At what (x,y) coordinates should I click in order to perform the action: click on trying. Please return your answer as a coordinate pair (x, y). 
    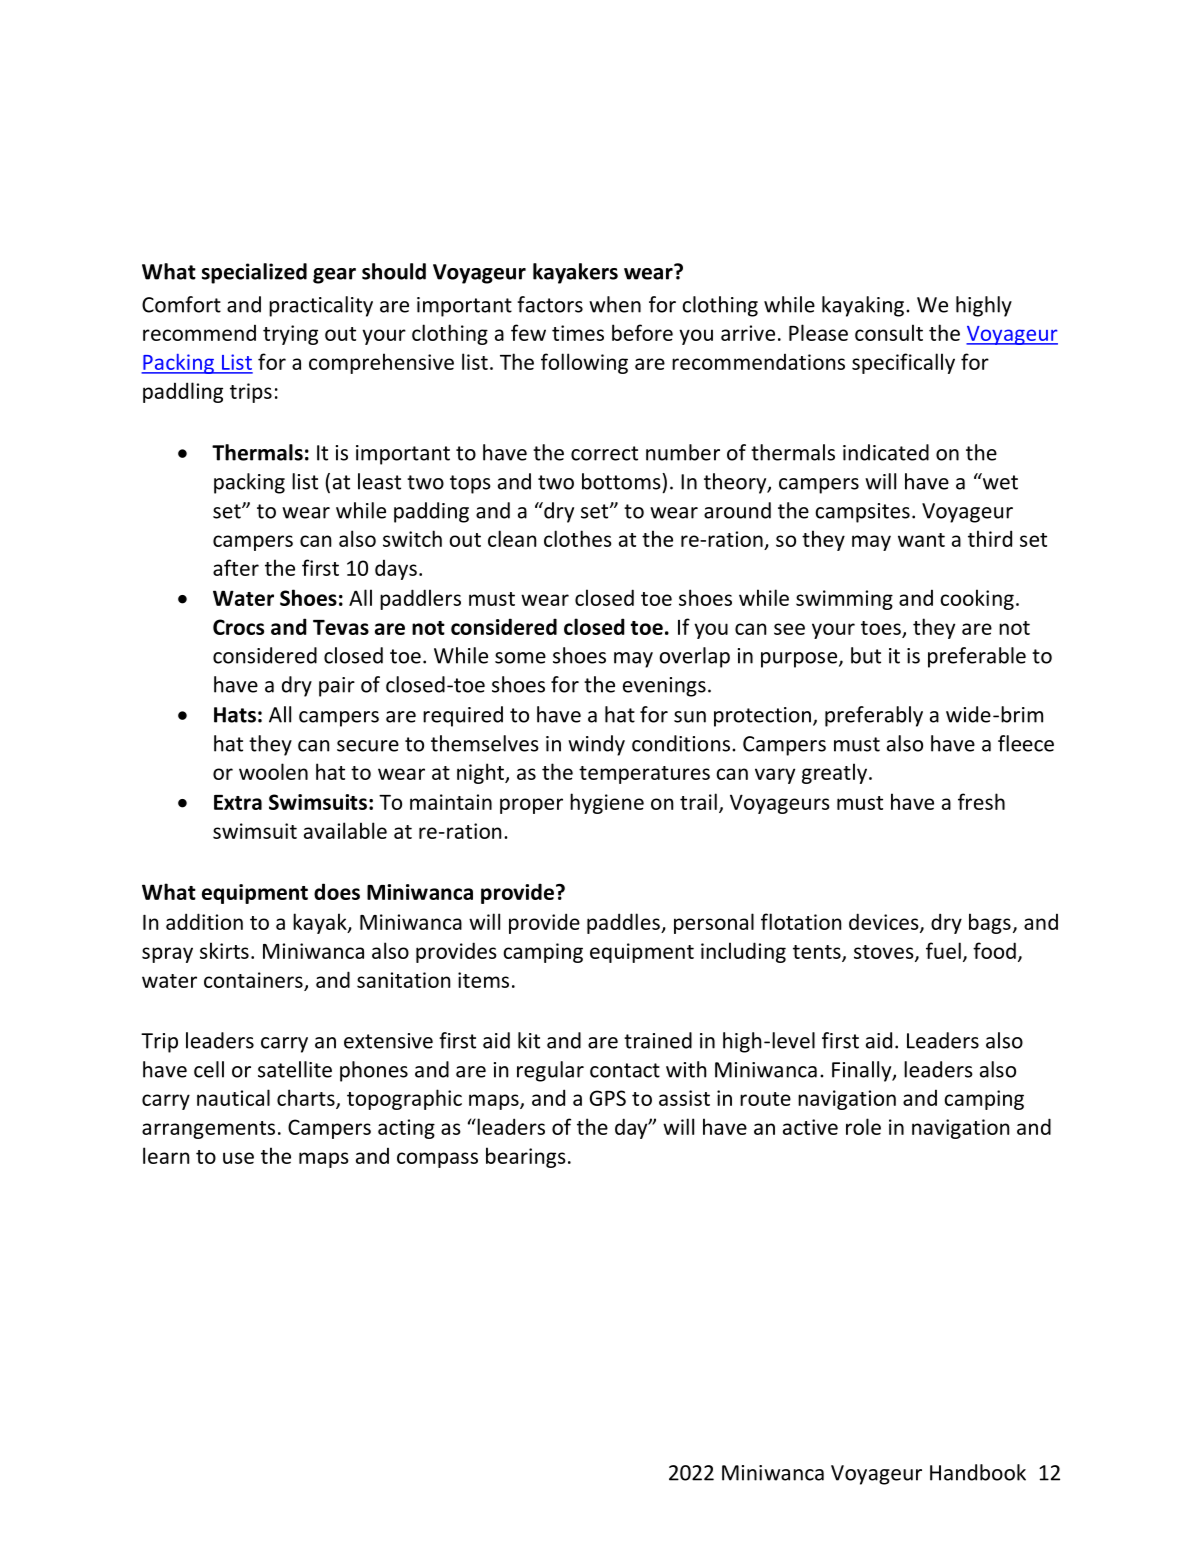
    Looking at the image, I should click on (290, 335).
